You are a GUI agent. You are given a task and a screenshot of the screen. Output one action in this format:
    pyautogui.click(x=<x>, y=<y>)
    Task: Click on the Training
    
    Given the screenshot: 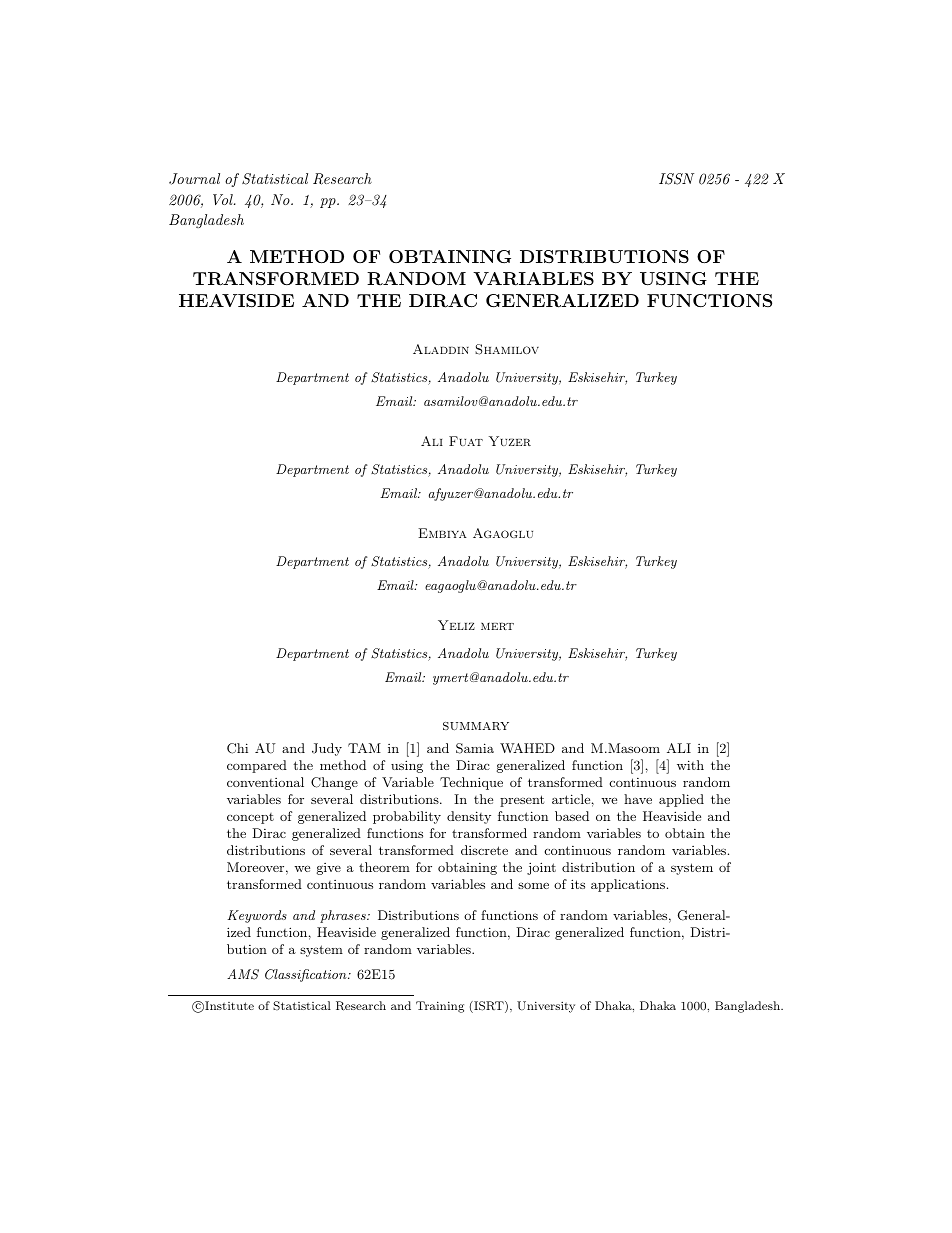 What is the action you would take?
    pyautogui.click(x=440, y=1007)
